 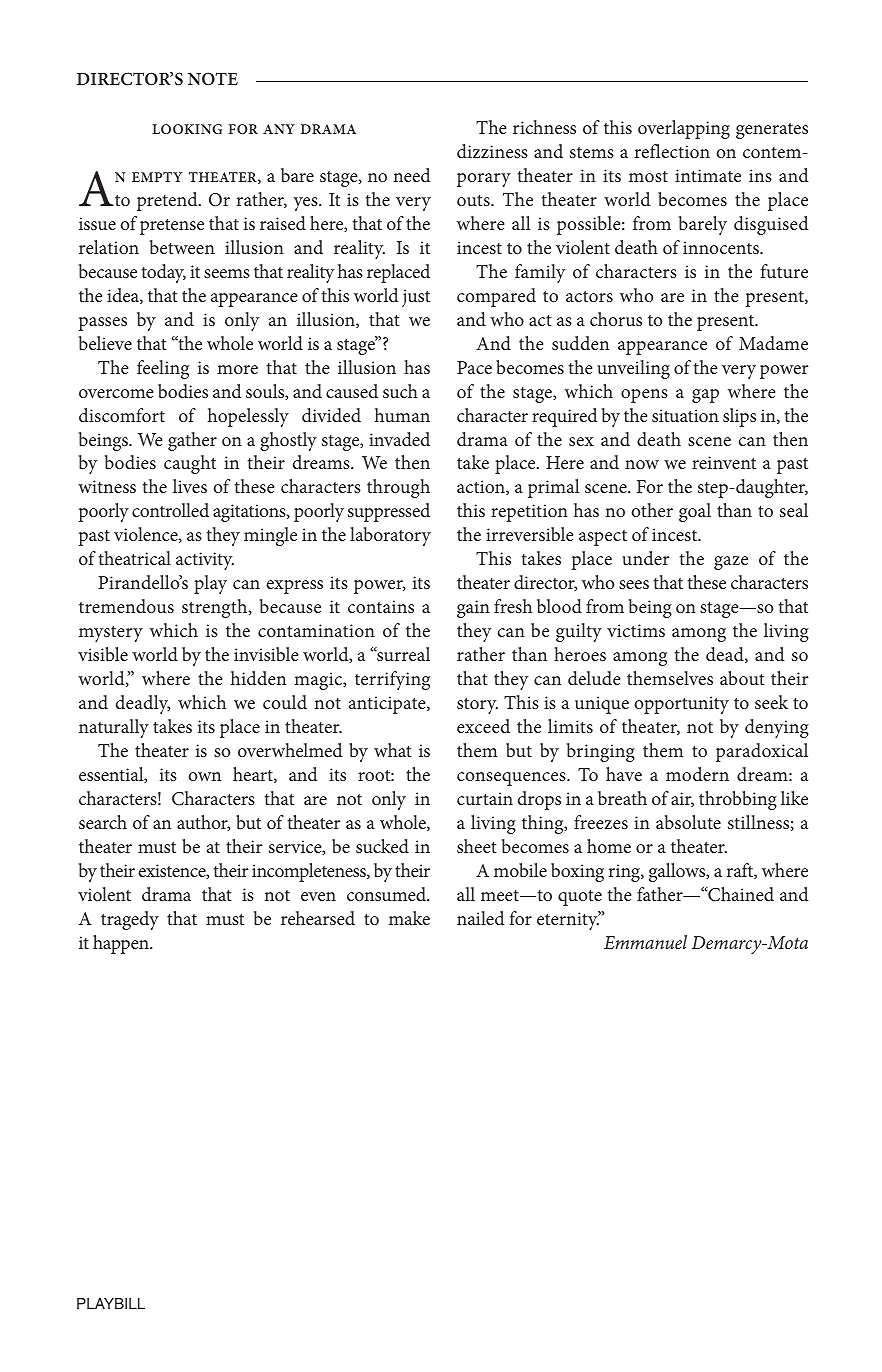 What do you see at coordinates (213, 79) in the screenshot?
I see `NOTE` at bounding box center [213, 79].
